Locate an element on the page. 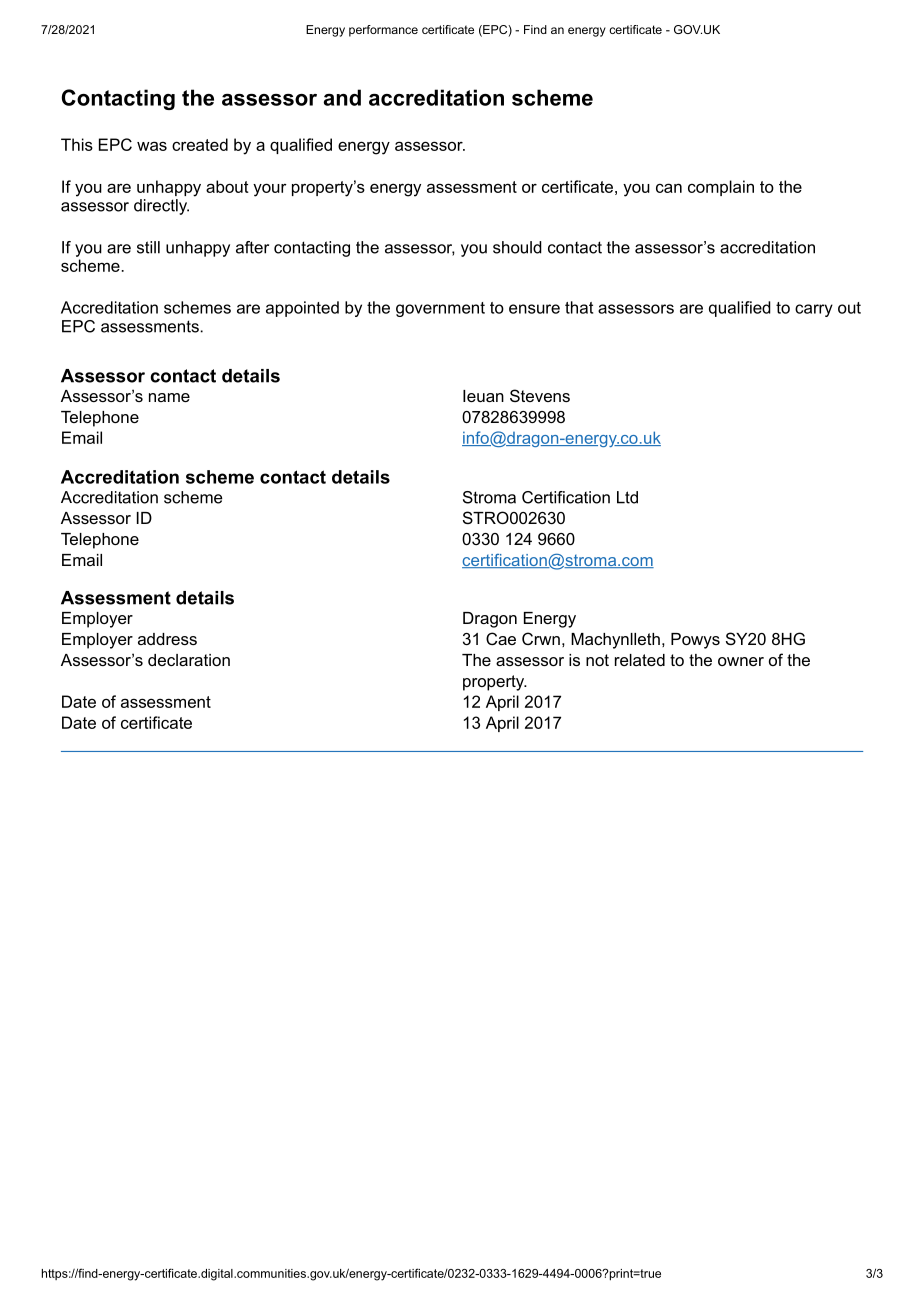  performance is located at coordinates (383, 31).
